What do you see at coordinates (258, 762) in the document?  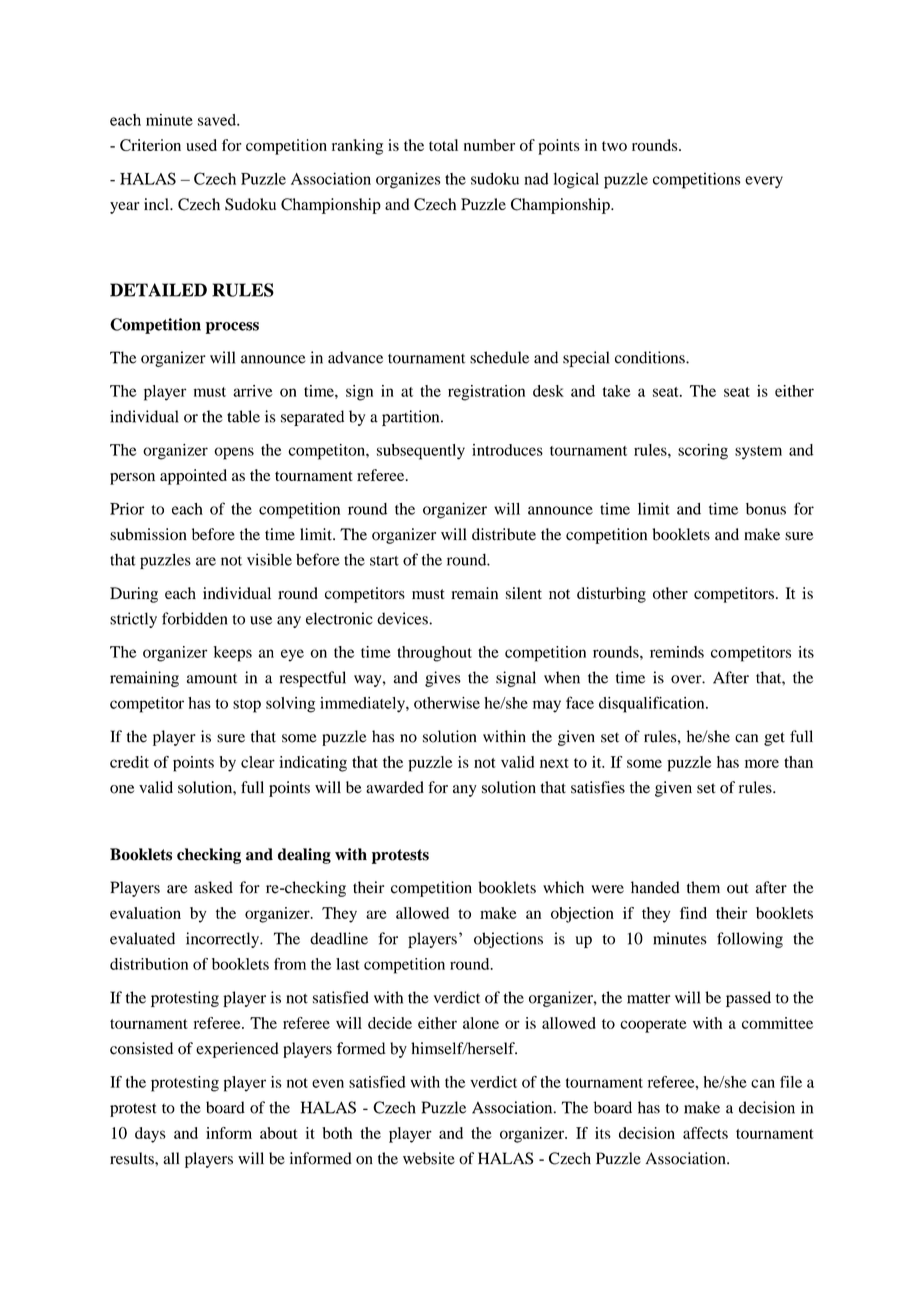 I see `clear` at bounding box center [258, 762].
